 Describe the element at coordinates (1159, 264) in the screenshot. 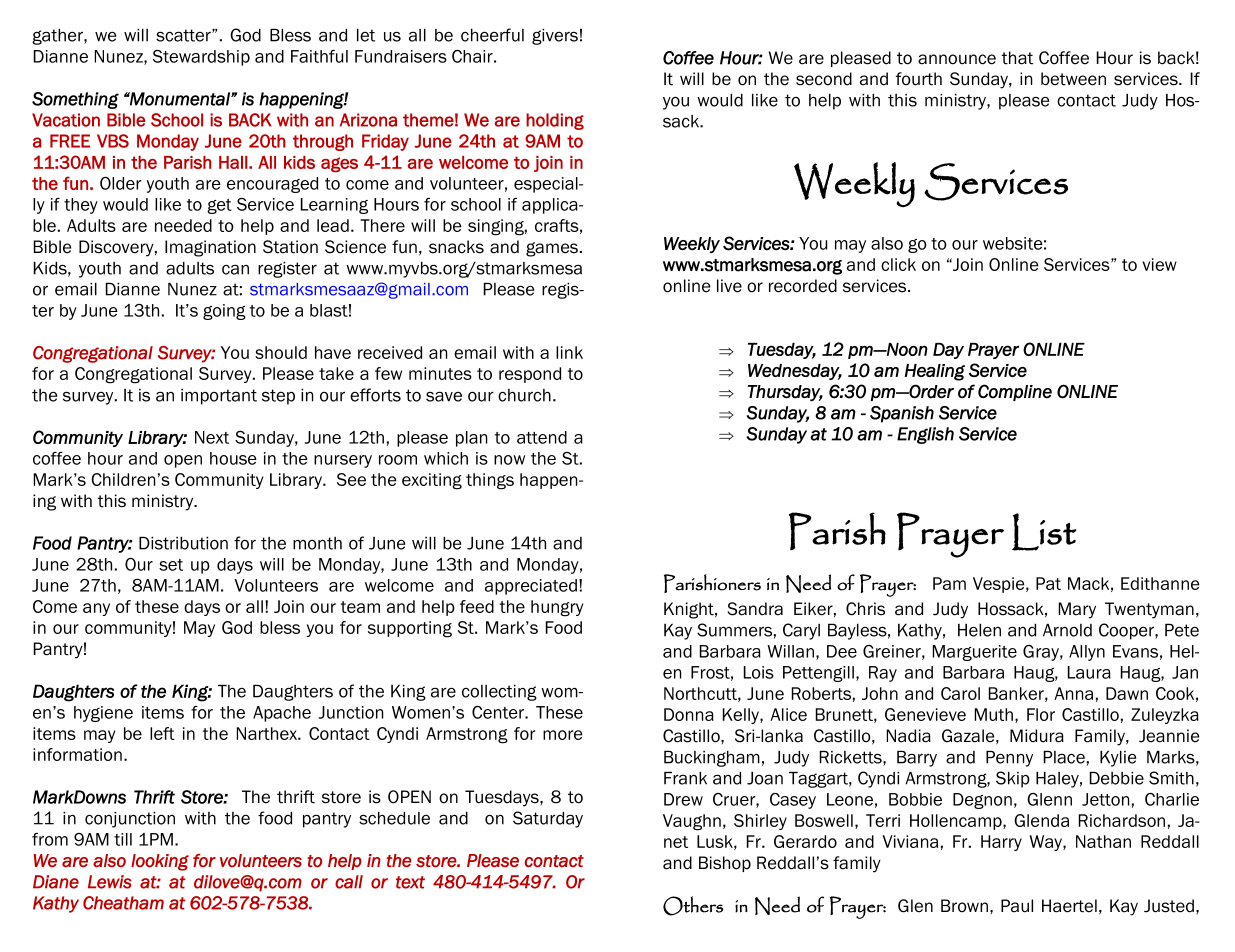

I see `view` at that location.
